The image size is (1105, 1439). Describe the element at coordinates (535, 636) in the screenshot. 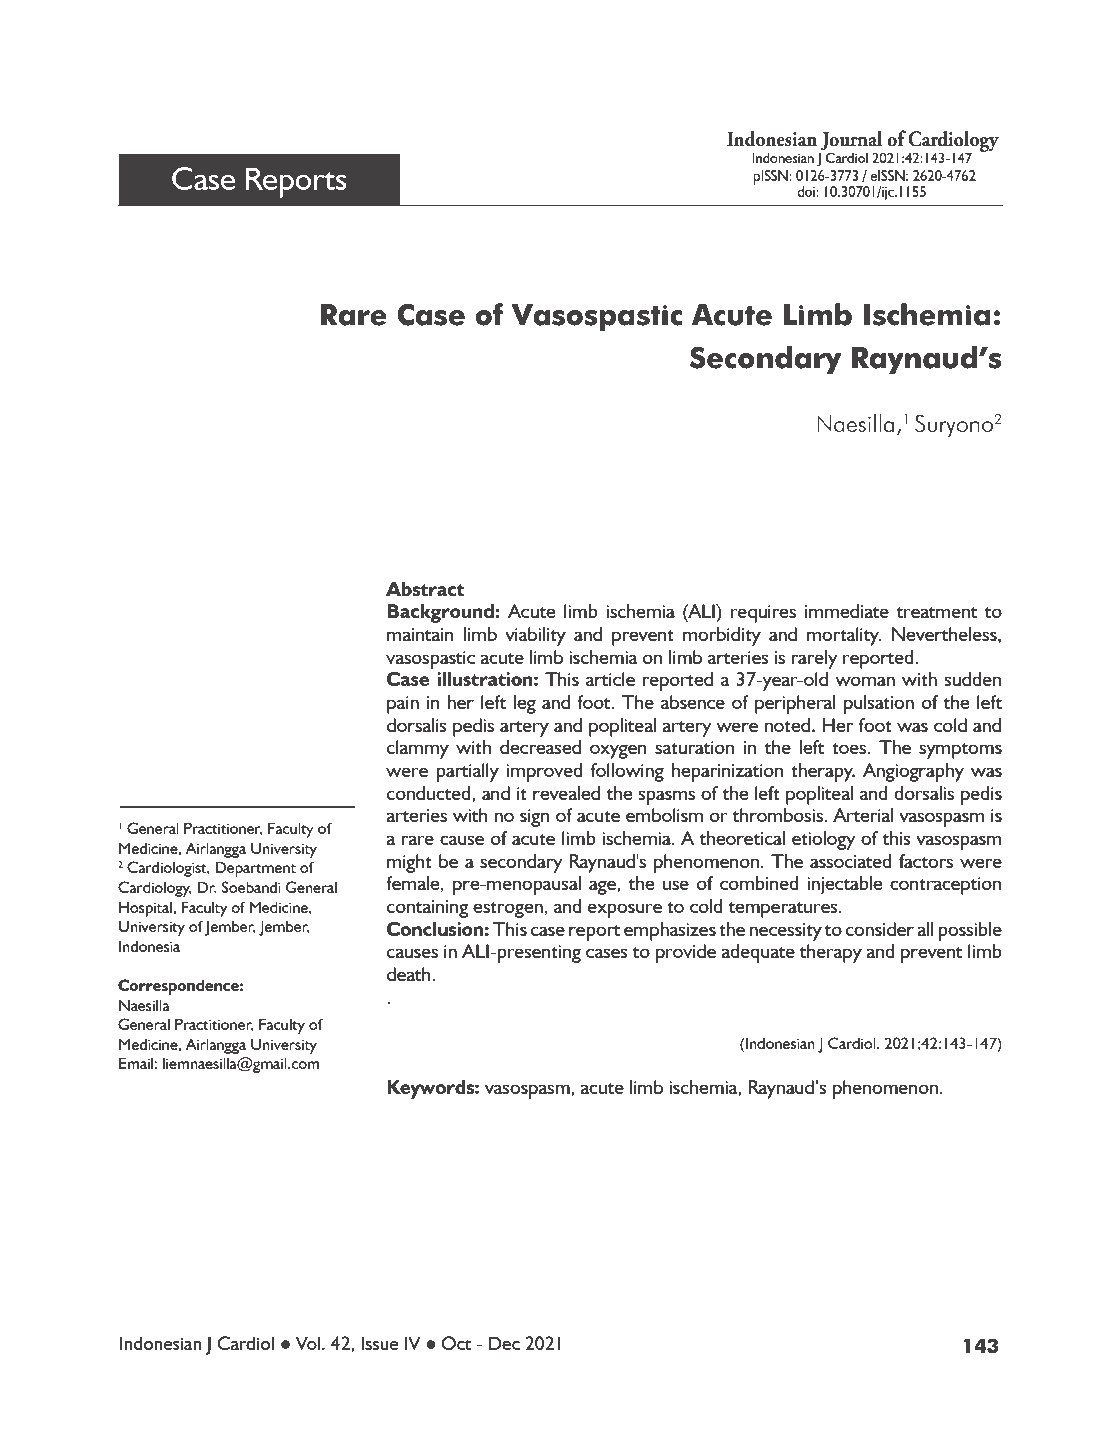

I see `viability` at that location.
